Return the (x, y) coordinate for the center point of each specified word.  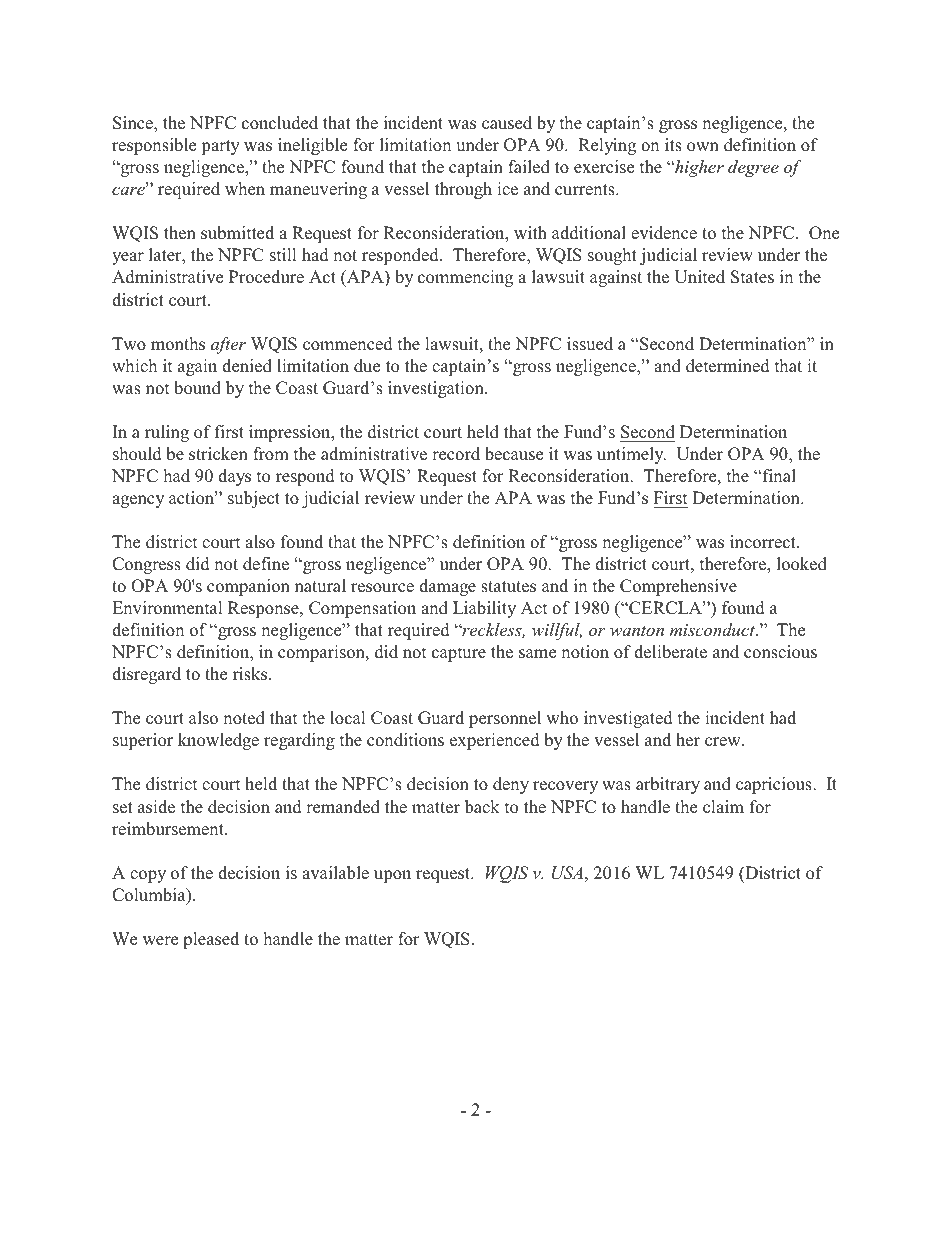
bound (197, 388)
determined (728, 366)
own (703, 147)
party (220, 147)
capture (459, 654)
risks (251, 674)
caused (507, 123)
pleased (211, 940)
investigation (437, 389)
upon (392, 876)
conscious (780, 652)
